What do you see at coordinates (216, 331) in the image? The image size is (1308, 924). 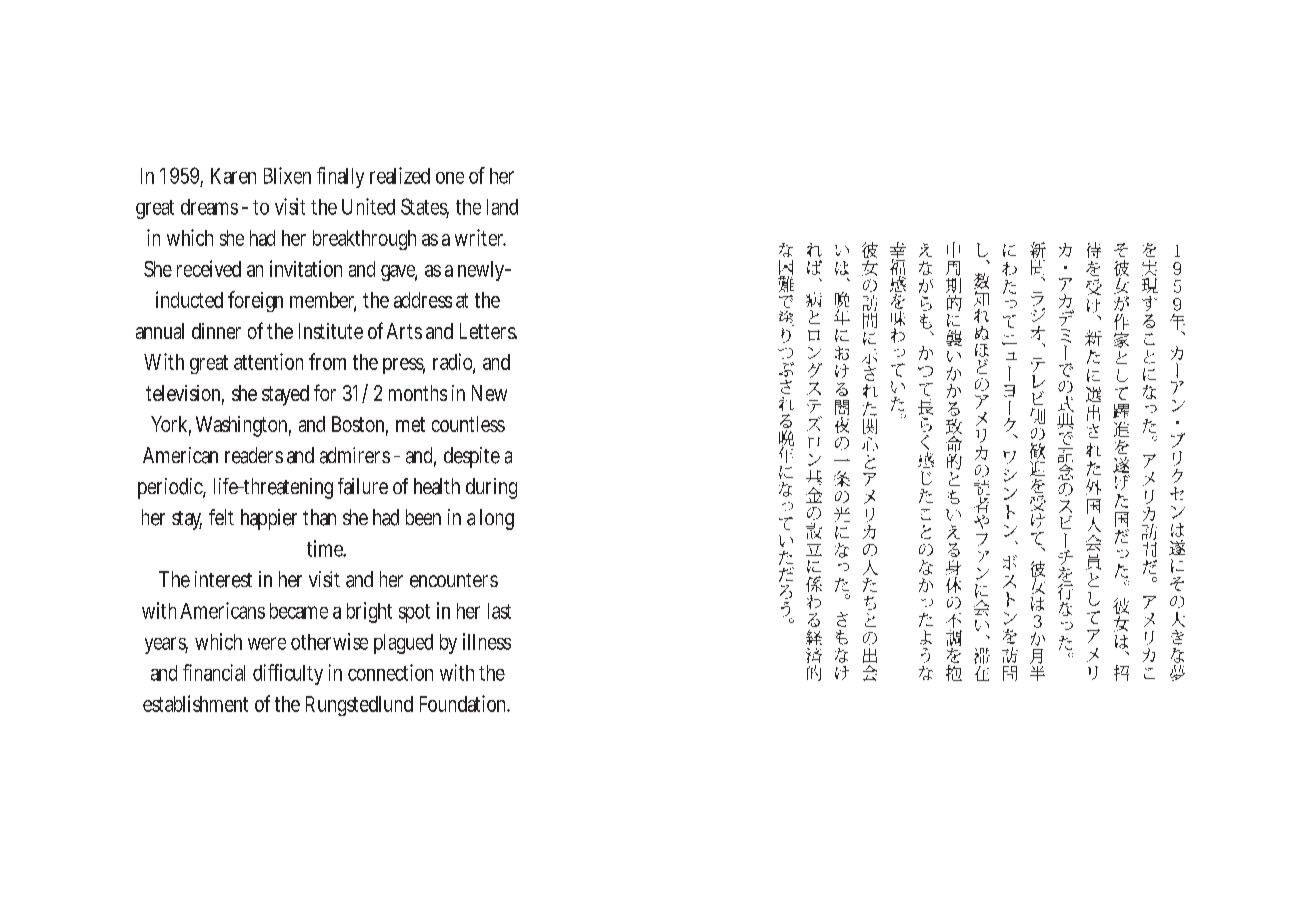 I see `dinner` at bounding box center [216, 331].
